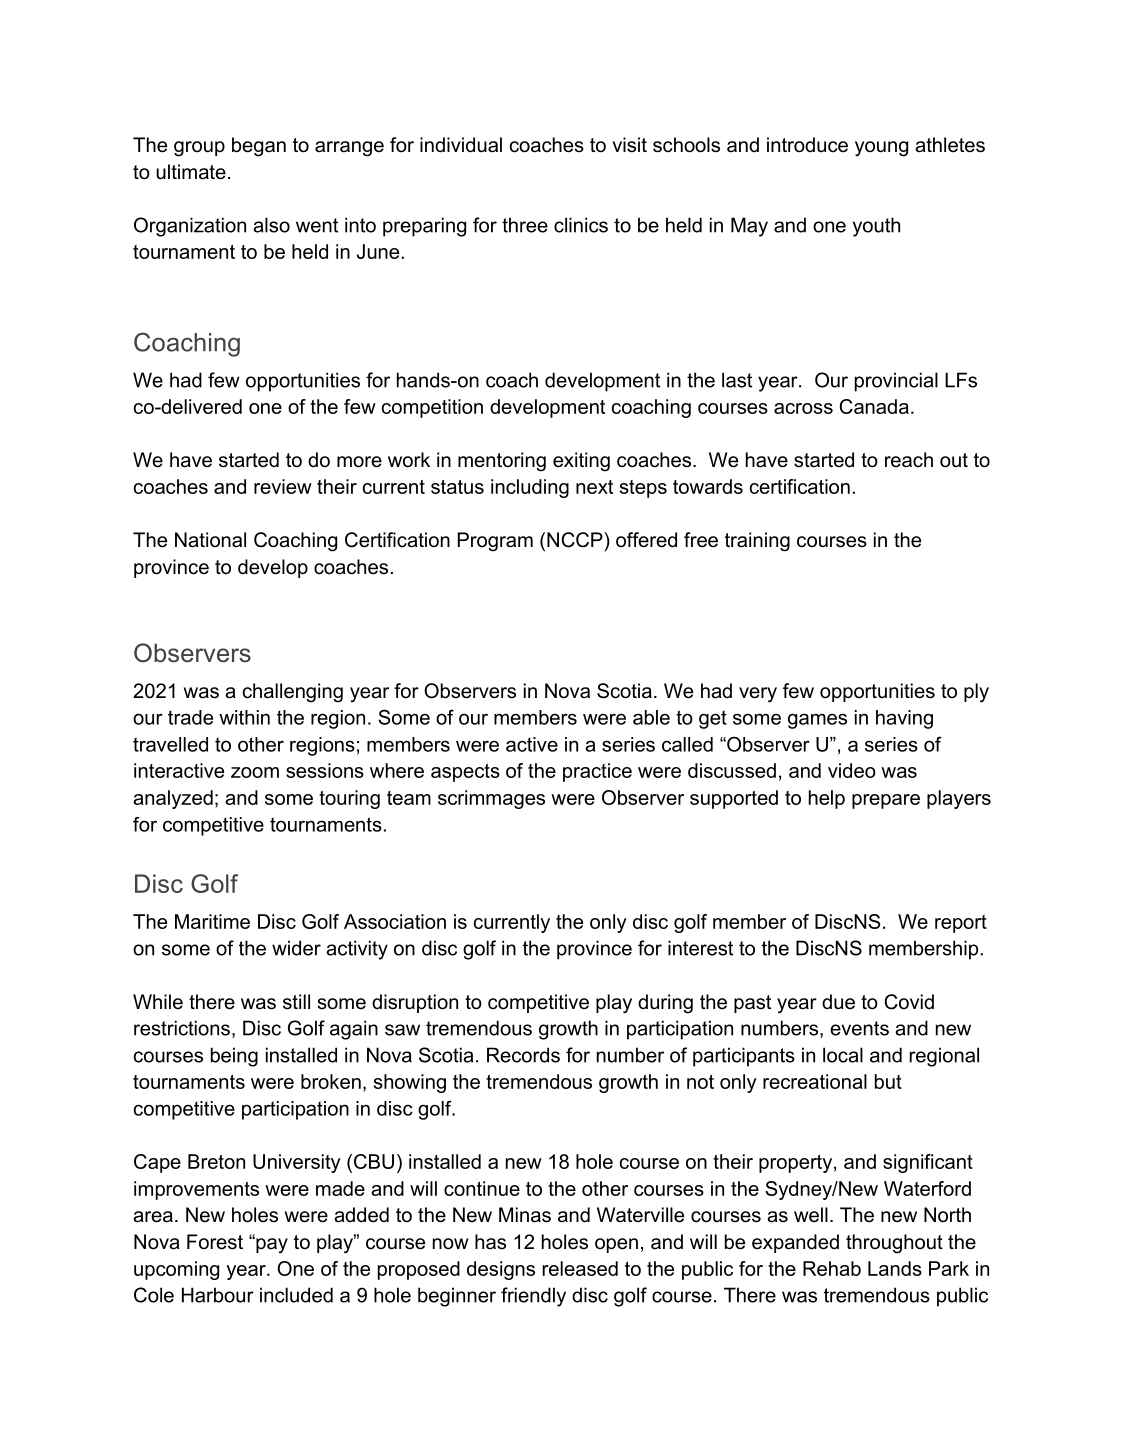  I want to click on clinics, so click(581, 225).
